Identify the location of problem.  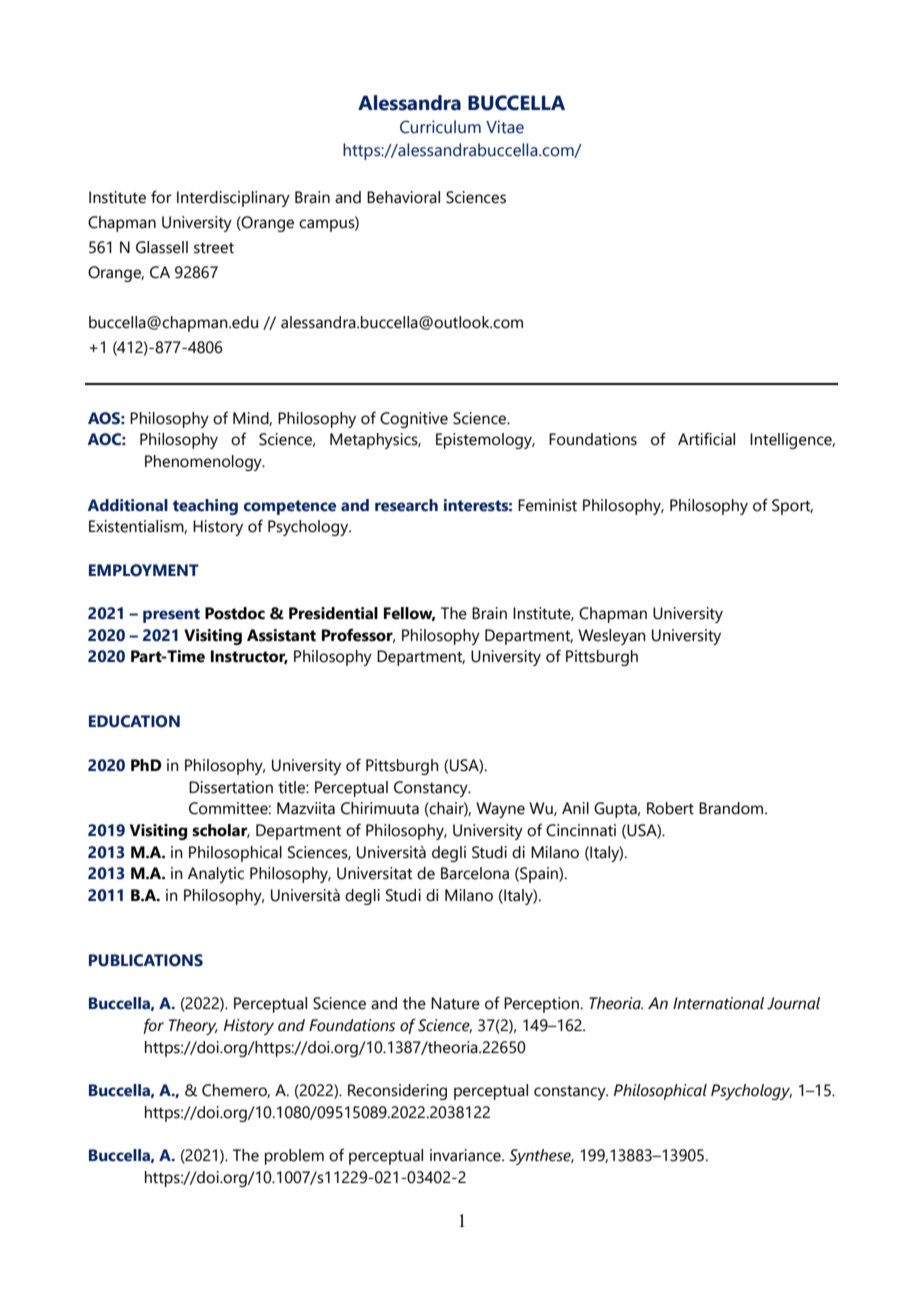
(294, 1157).
